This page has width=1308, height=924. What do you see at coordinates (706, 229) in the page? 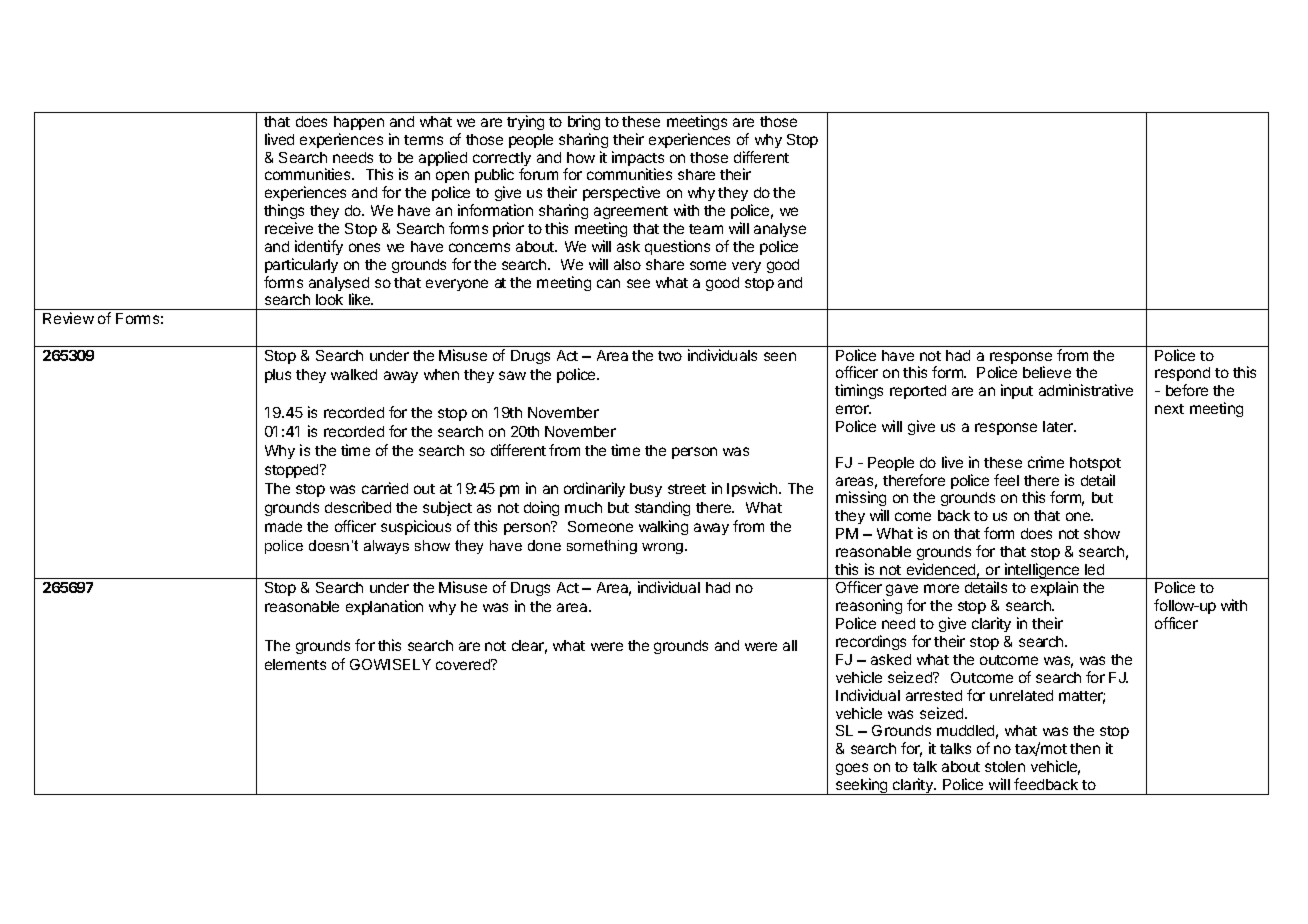
I see `team` at bounding box center [706, 229].
